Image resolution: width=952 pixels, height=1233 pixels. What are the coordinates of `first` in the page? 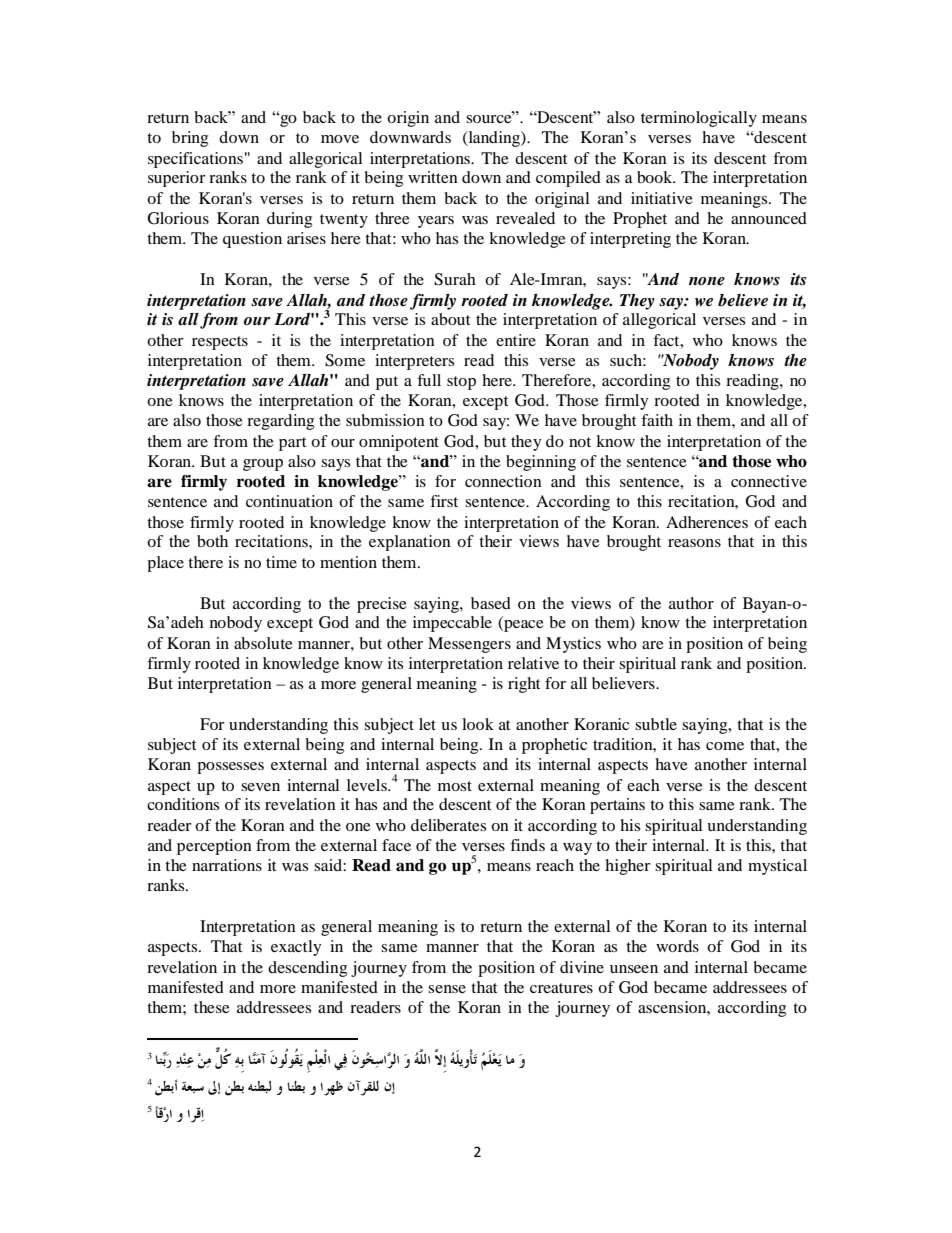 It's located at (444, 501).
